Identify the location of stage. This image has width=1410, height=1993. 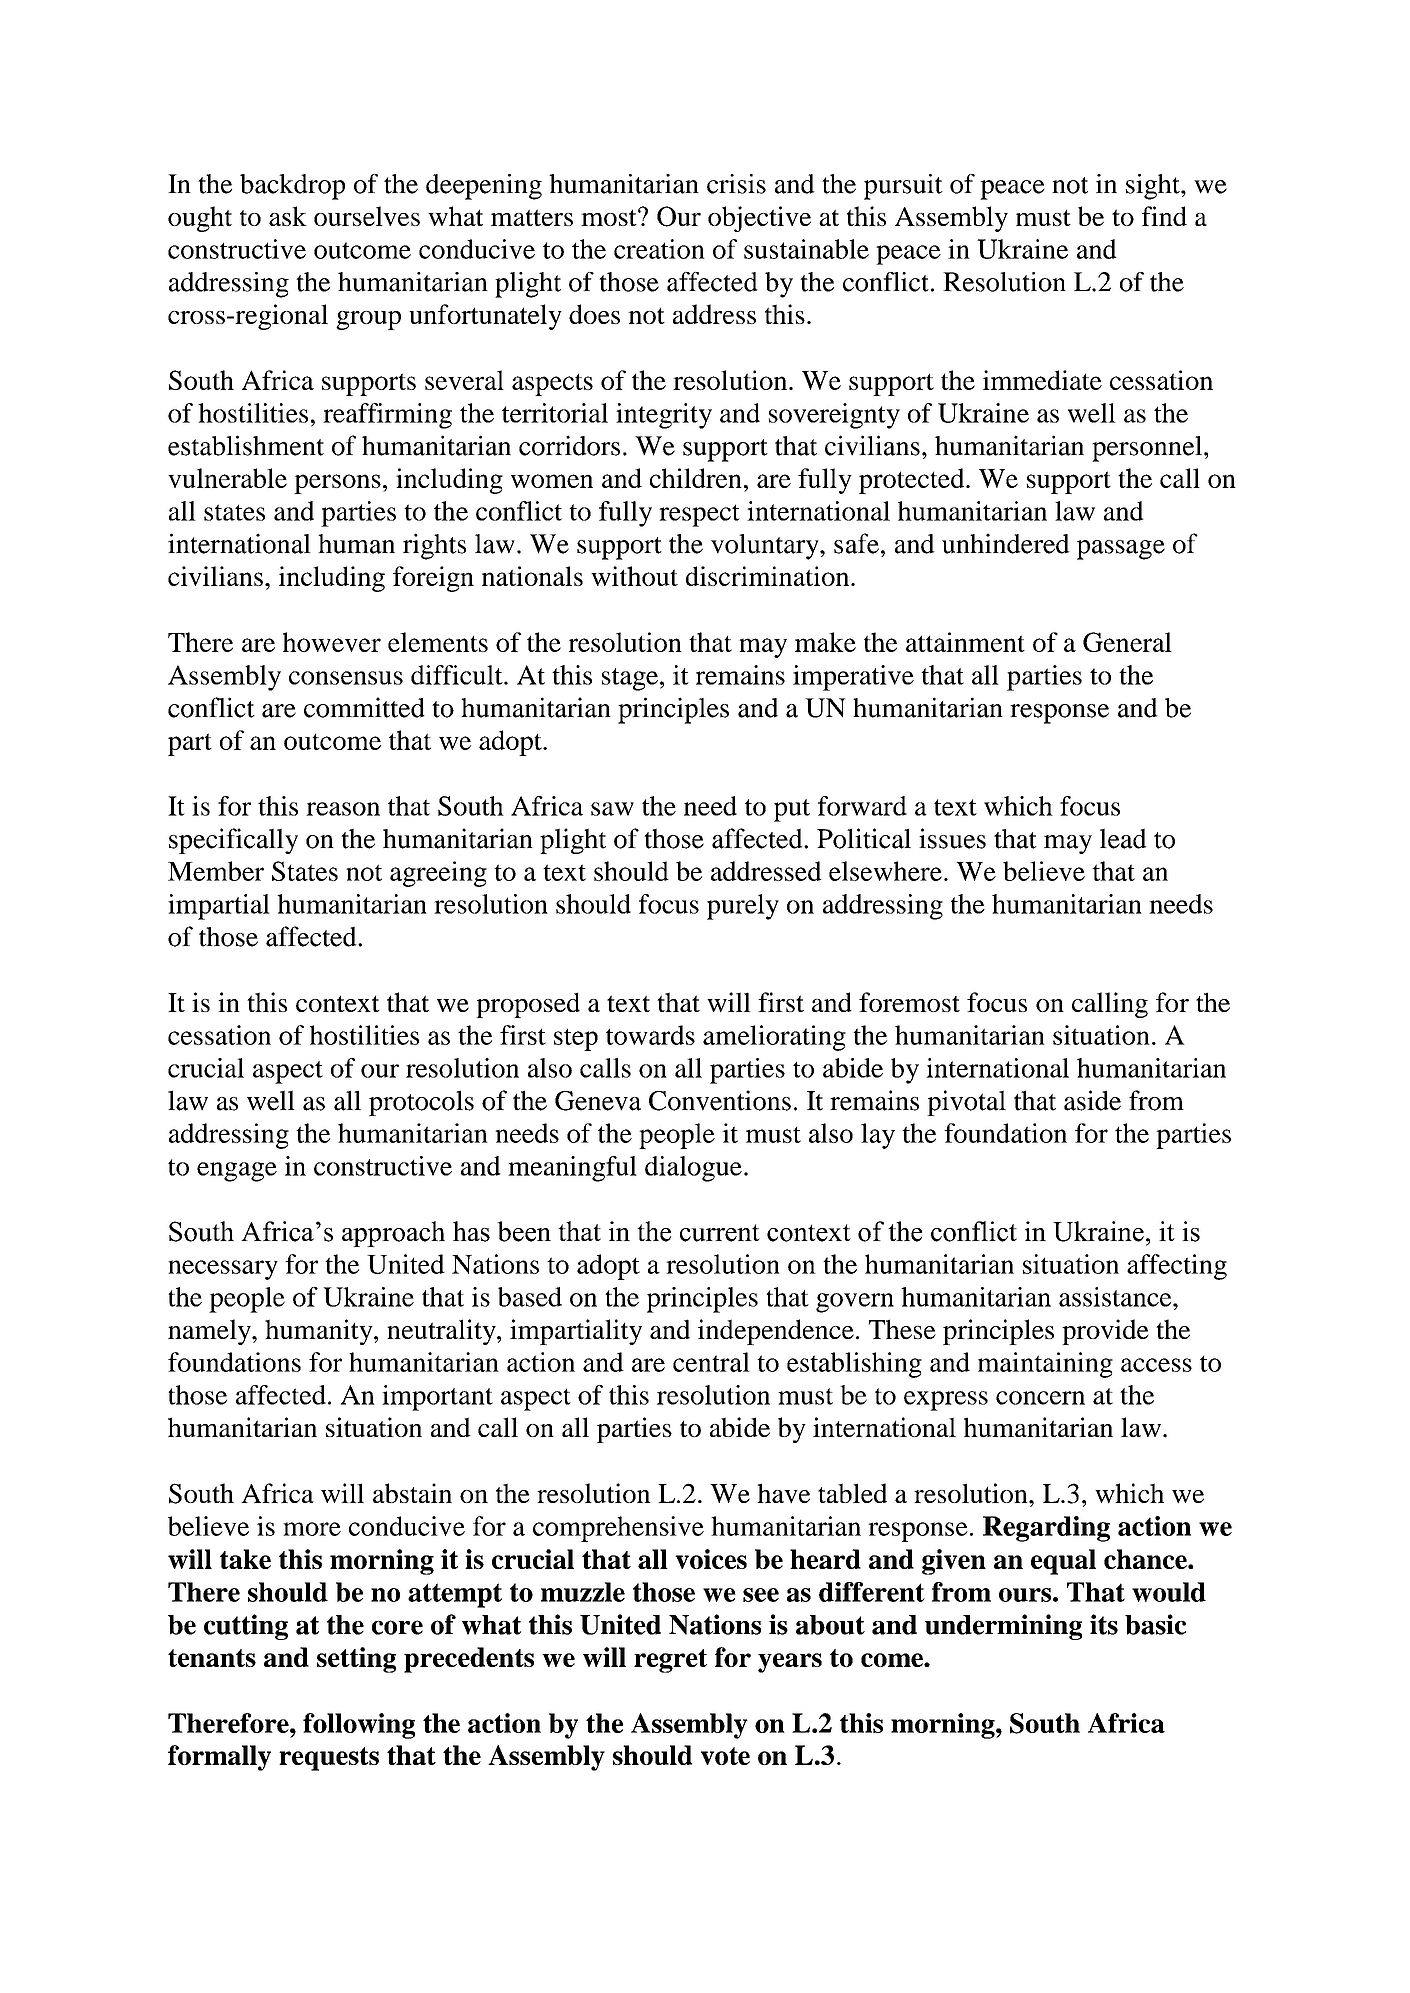
(630, 679).
